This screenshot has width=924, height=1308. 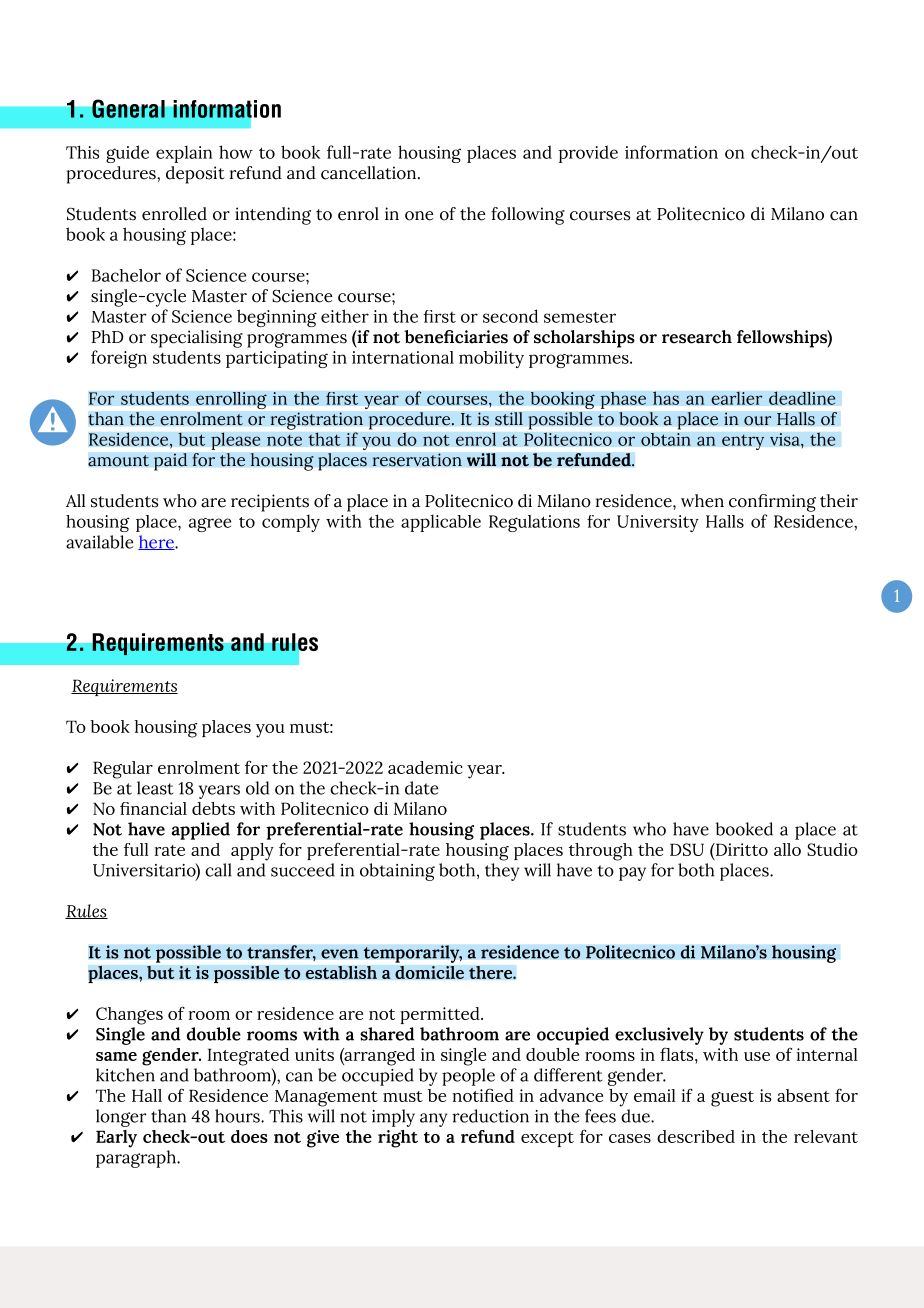 I want to click on cancellation, so click(x=370, y=173).
